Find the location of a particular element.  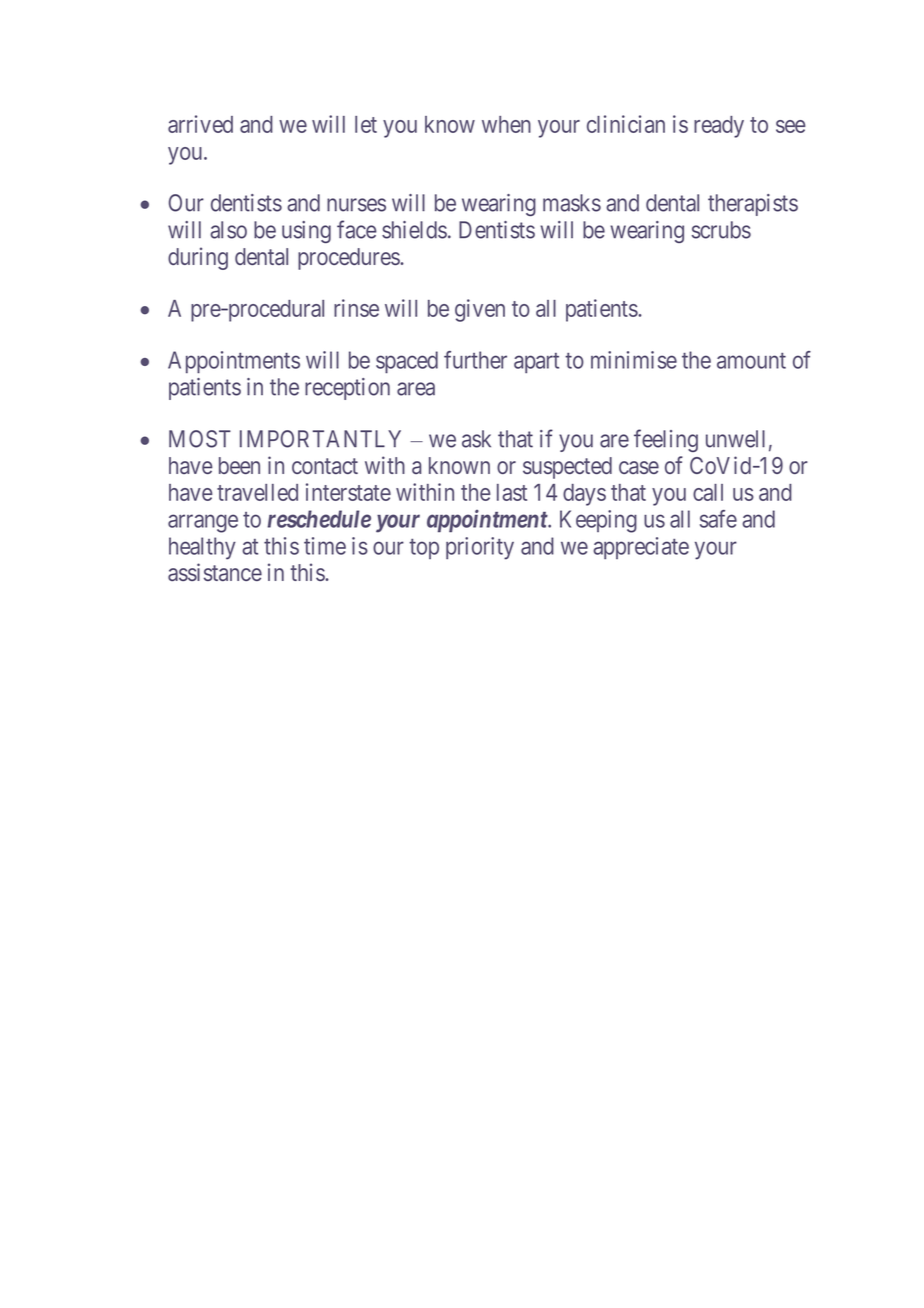

reception is located at coordinates (347, 389).
